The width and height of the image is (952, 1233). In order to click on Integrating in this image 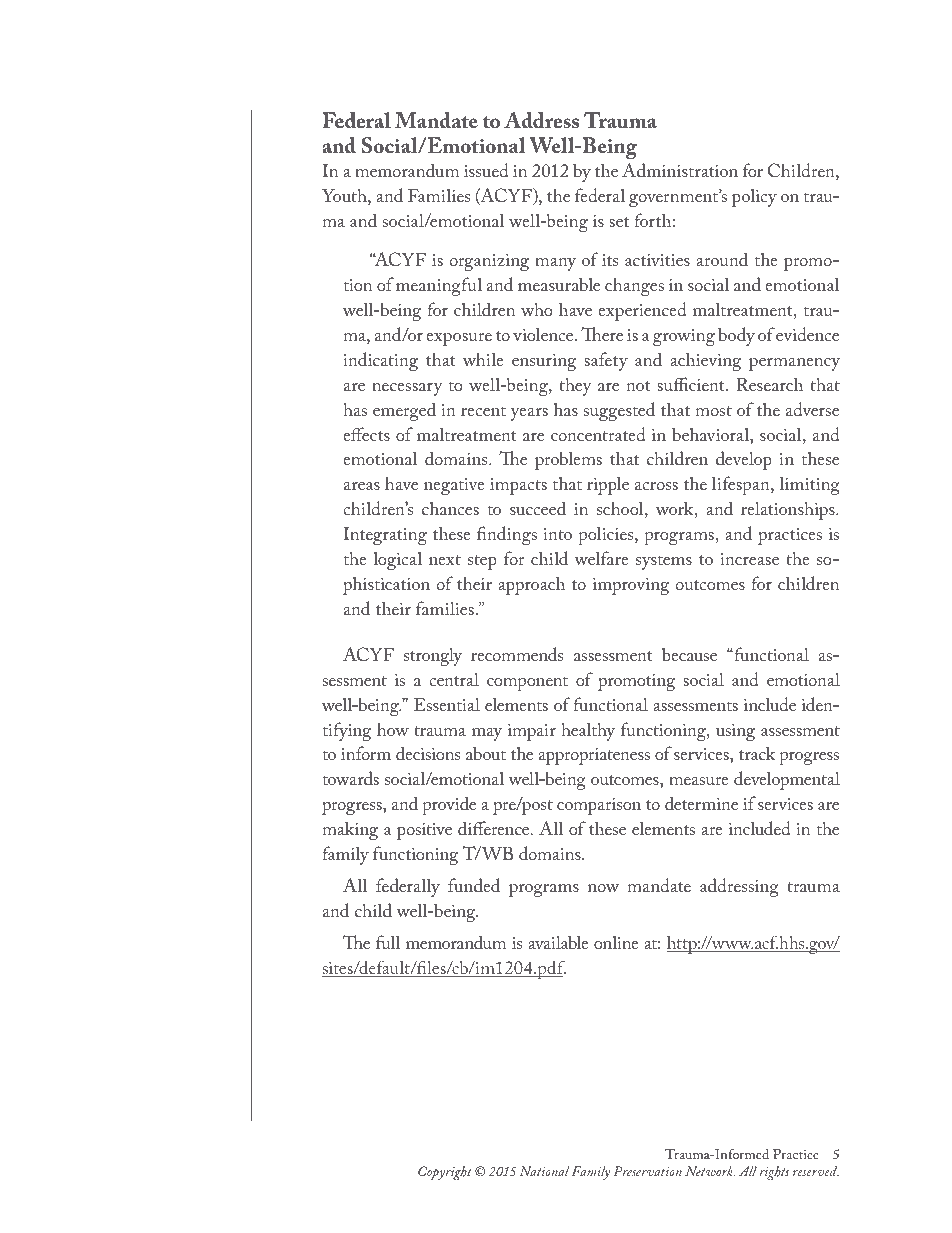, I will do `click(385, 535)`.
